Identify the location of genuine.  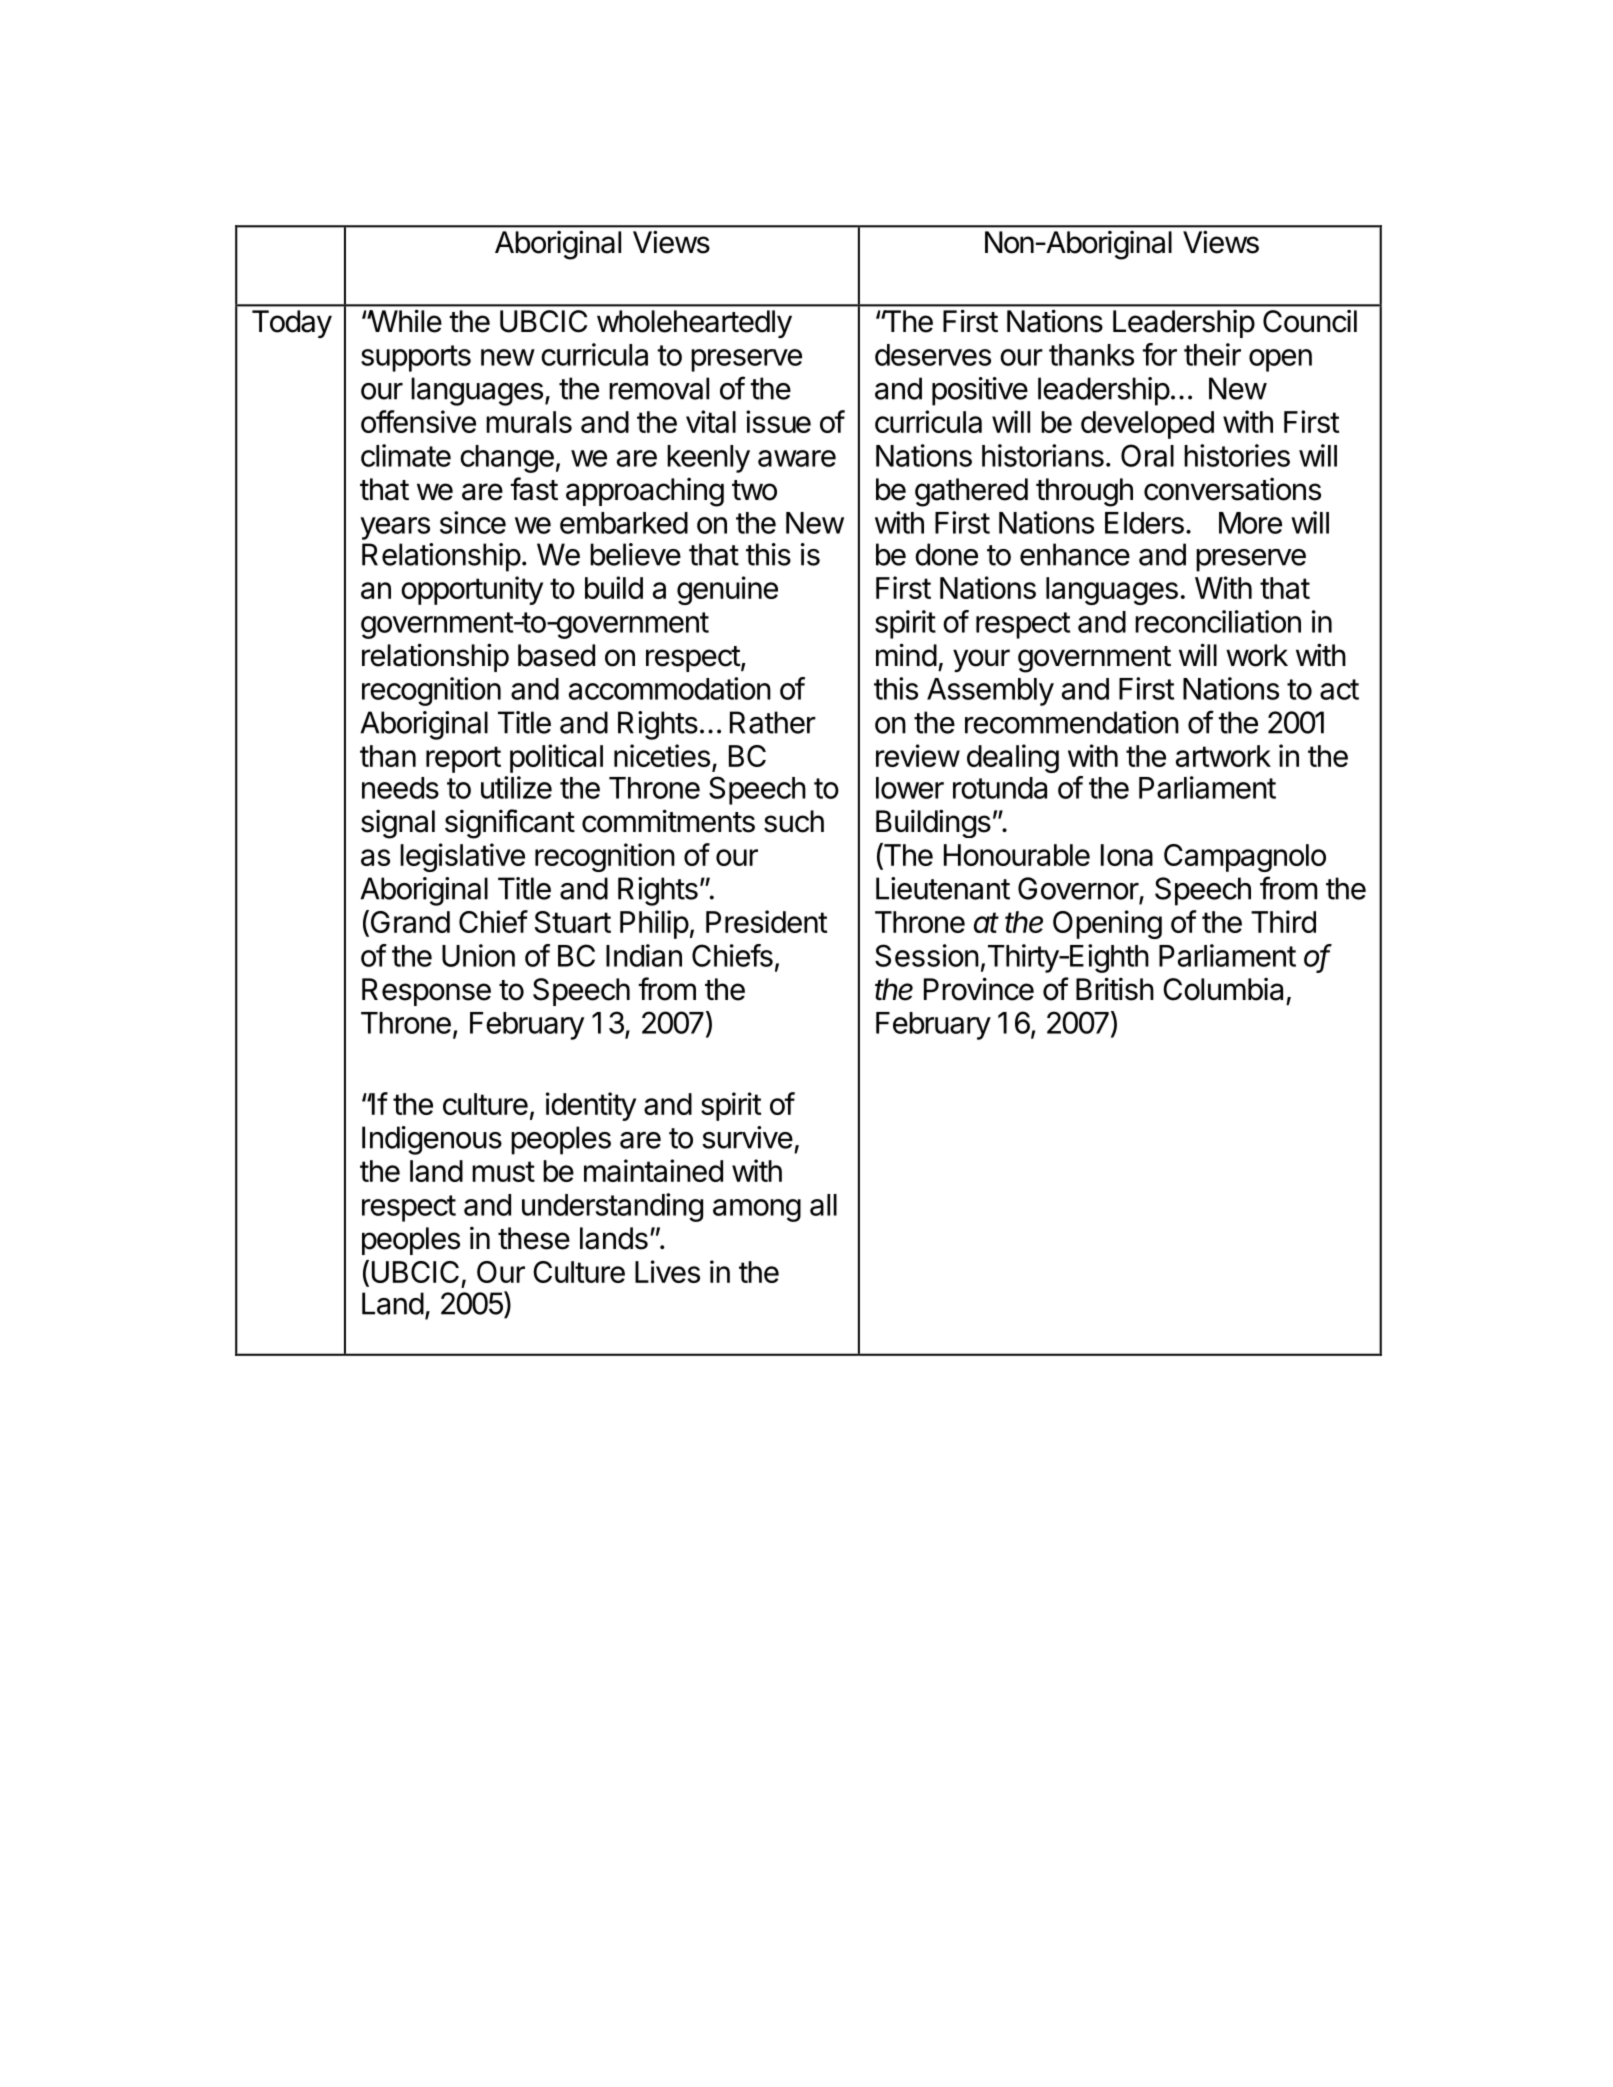
(727, 590).
